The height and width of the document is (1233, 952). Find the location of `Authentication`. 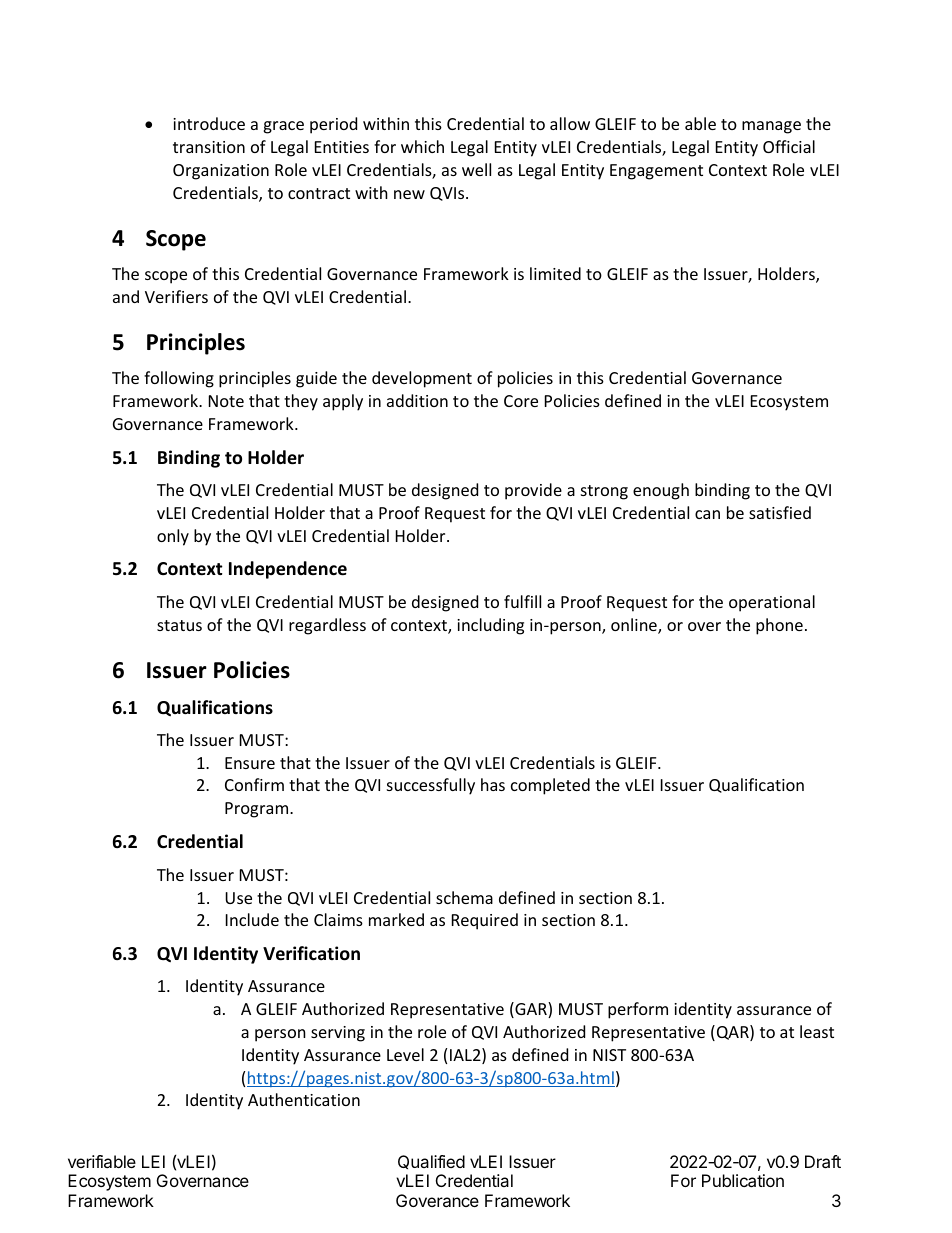

Authentication is located at coordinates (304, 1099).
